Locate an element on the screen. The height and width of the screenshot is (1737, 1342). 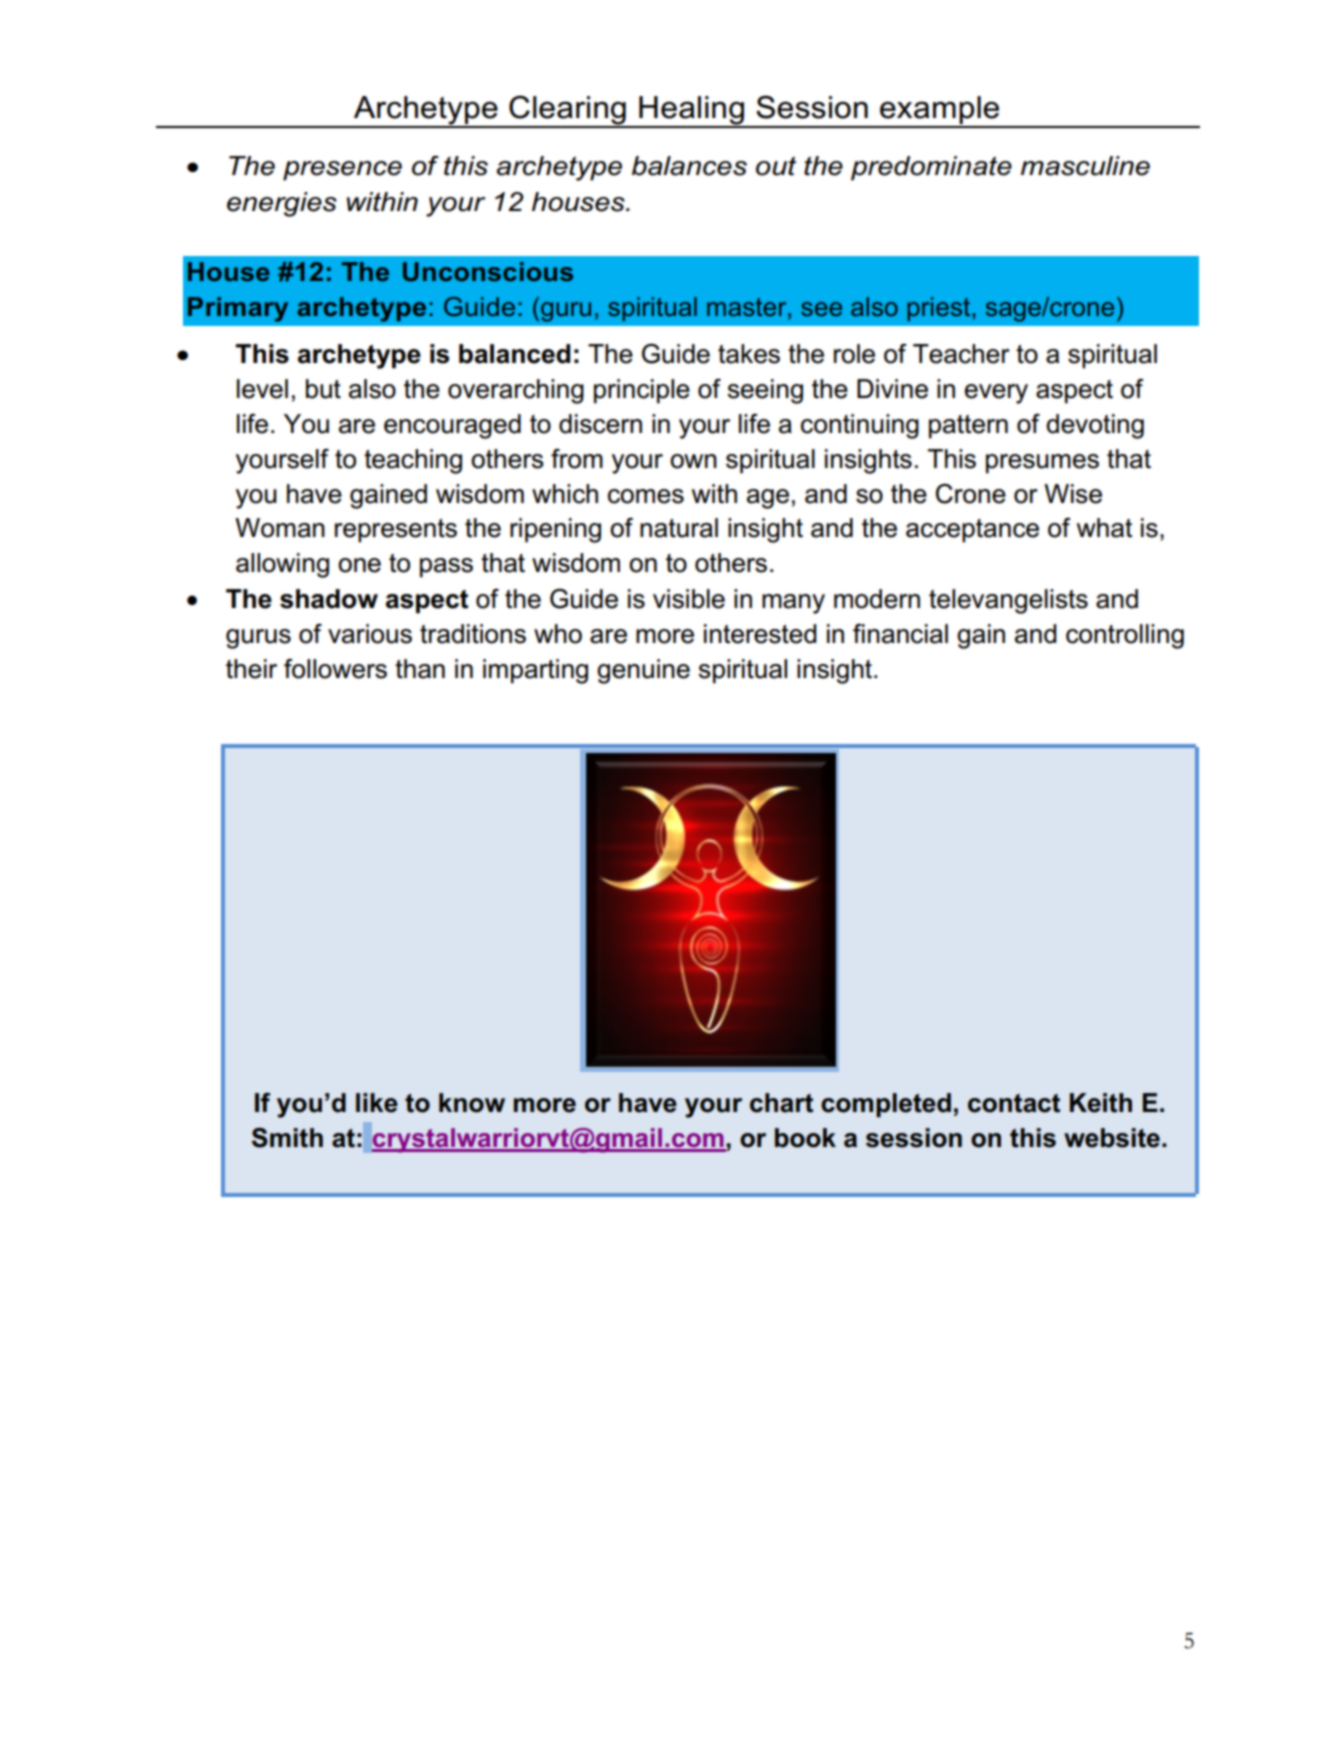
various is located at coordinates (370, 634).
